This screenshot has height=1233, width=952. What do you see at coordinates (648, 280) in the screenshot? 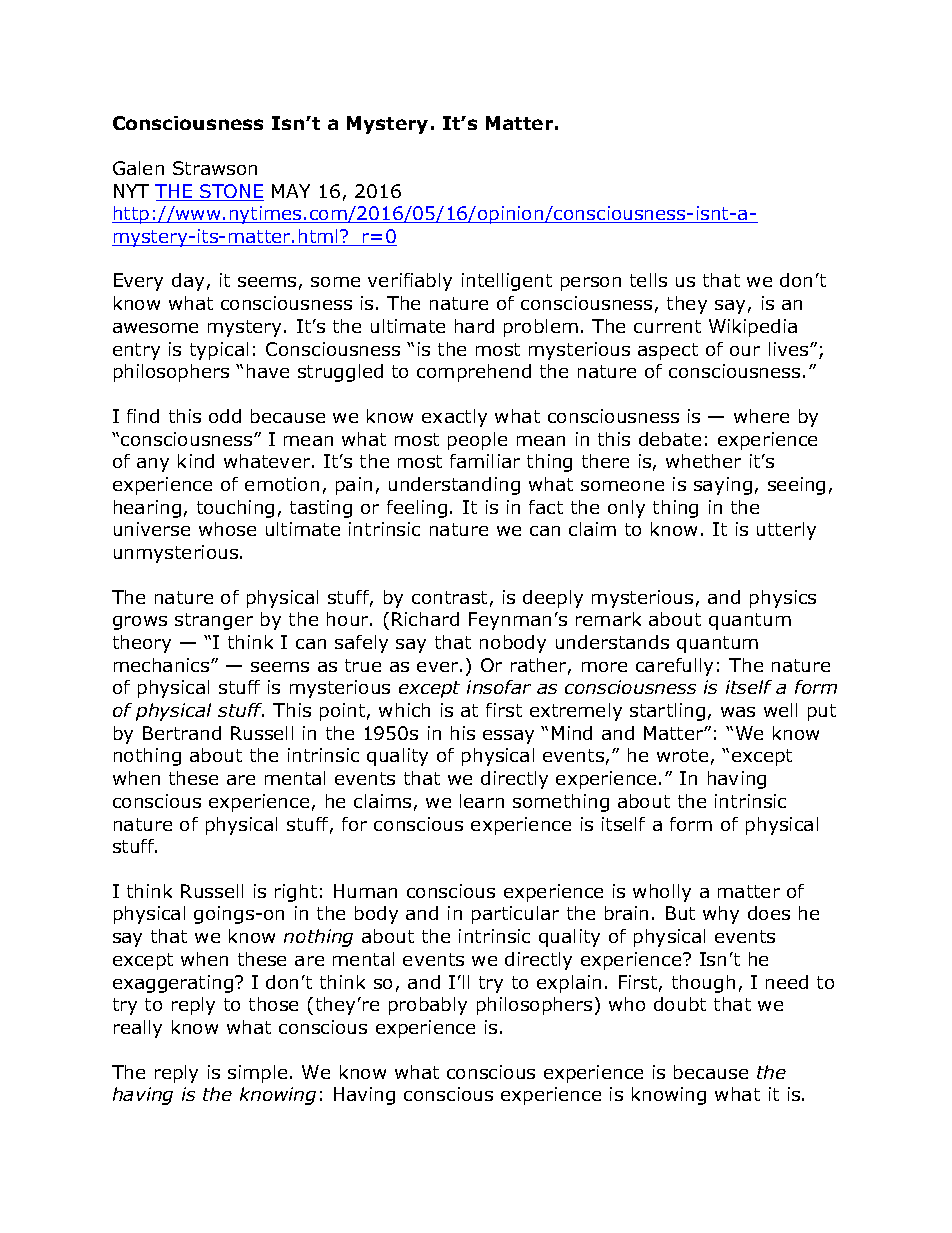
I see `tells` at bounding box center [648, 280].
